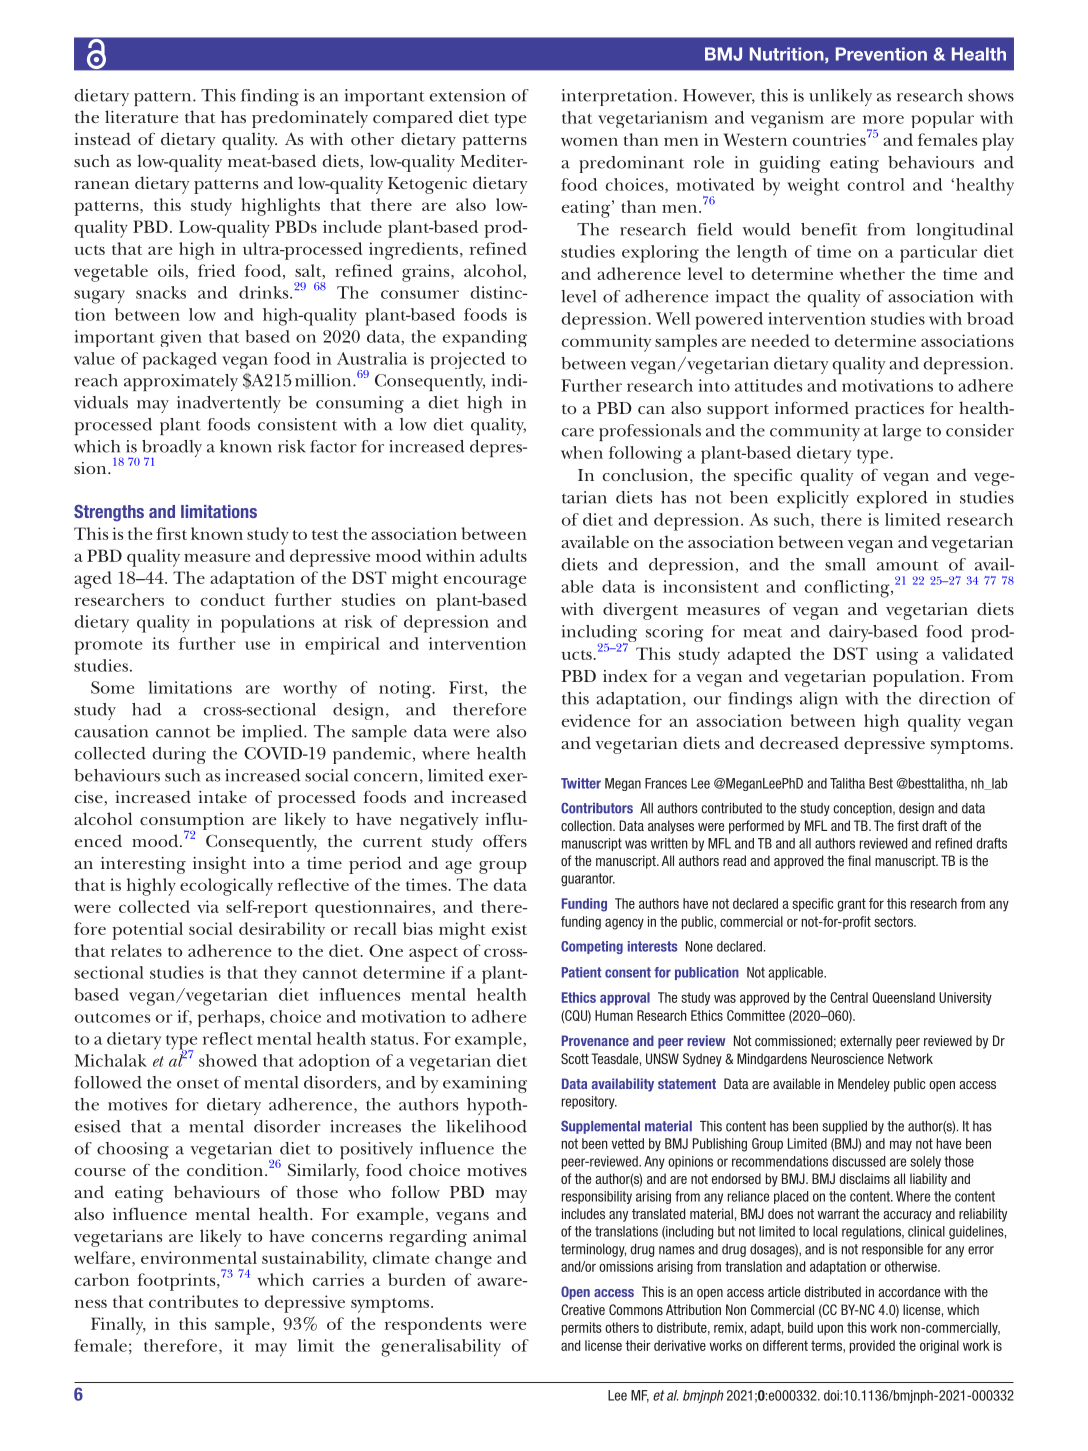 Image resolution: width=1088 pixels, height=1451 pixels. I want to click on contributes, so click(193, 1301).
